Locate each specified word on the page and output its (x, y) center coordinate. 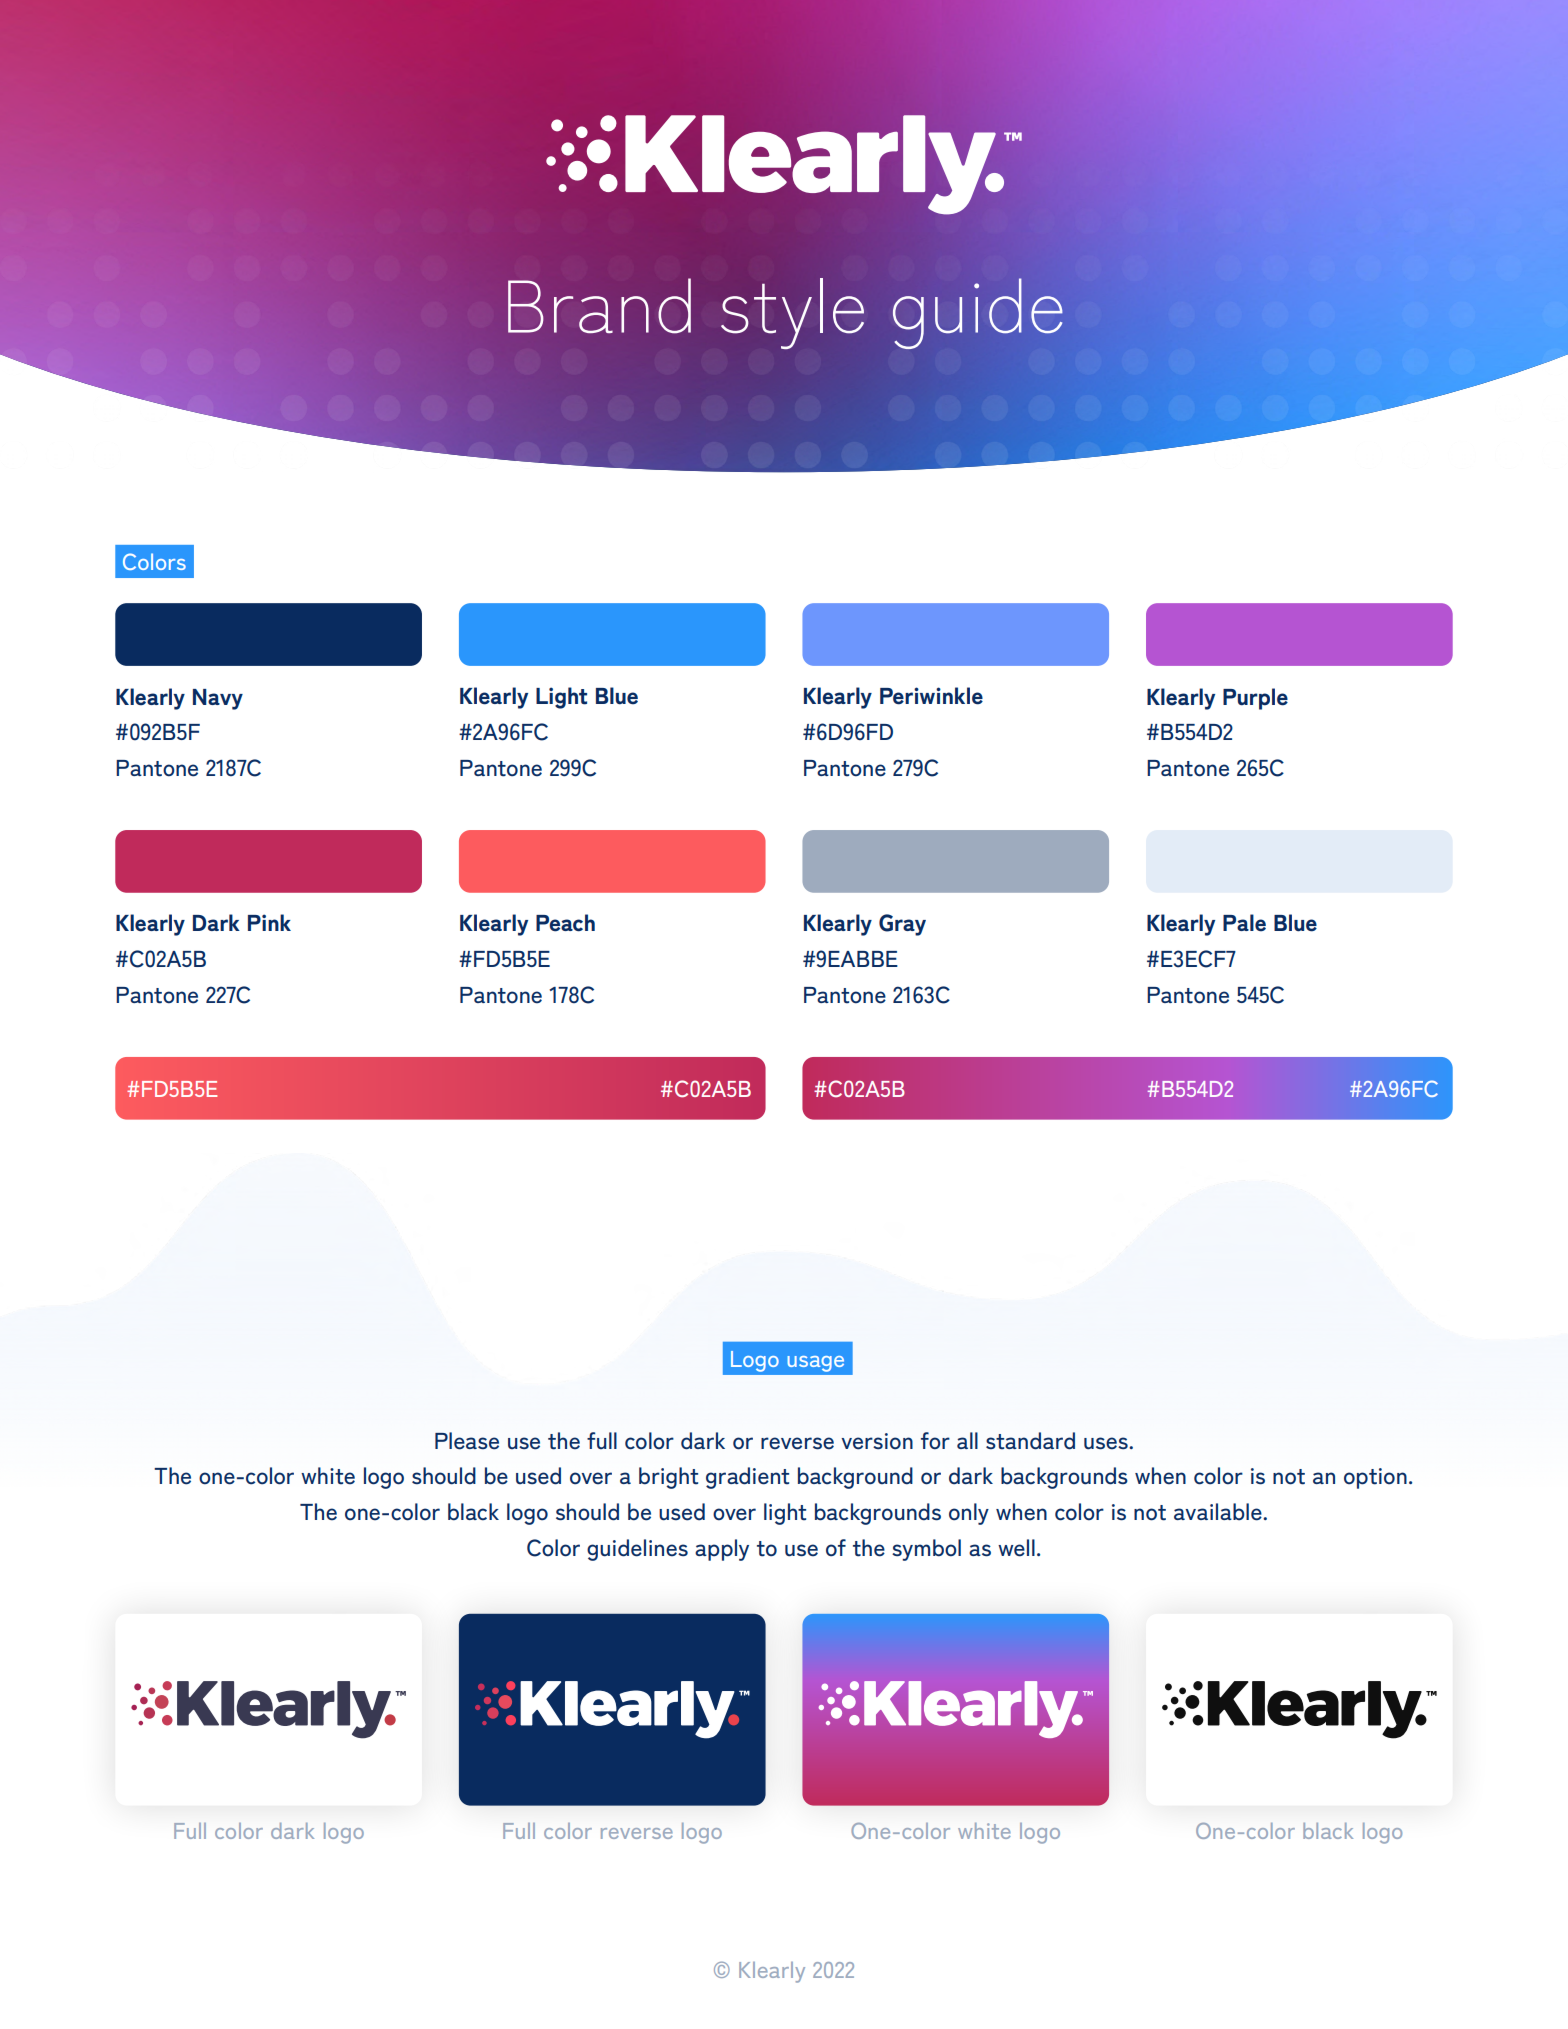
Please (467, 1441)
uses (1107, 1443)
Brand (599, 306)
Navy (218, 699)
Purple (1255, 699)
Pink (269, 922)
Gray (902, 925)
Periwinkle (931, 696)
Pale (1244, 923)
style (792, 313)
